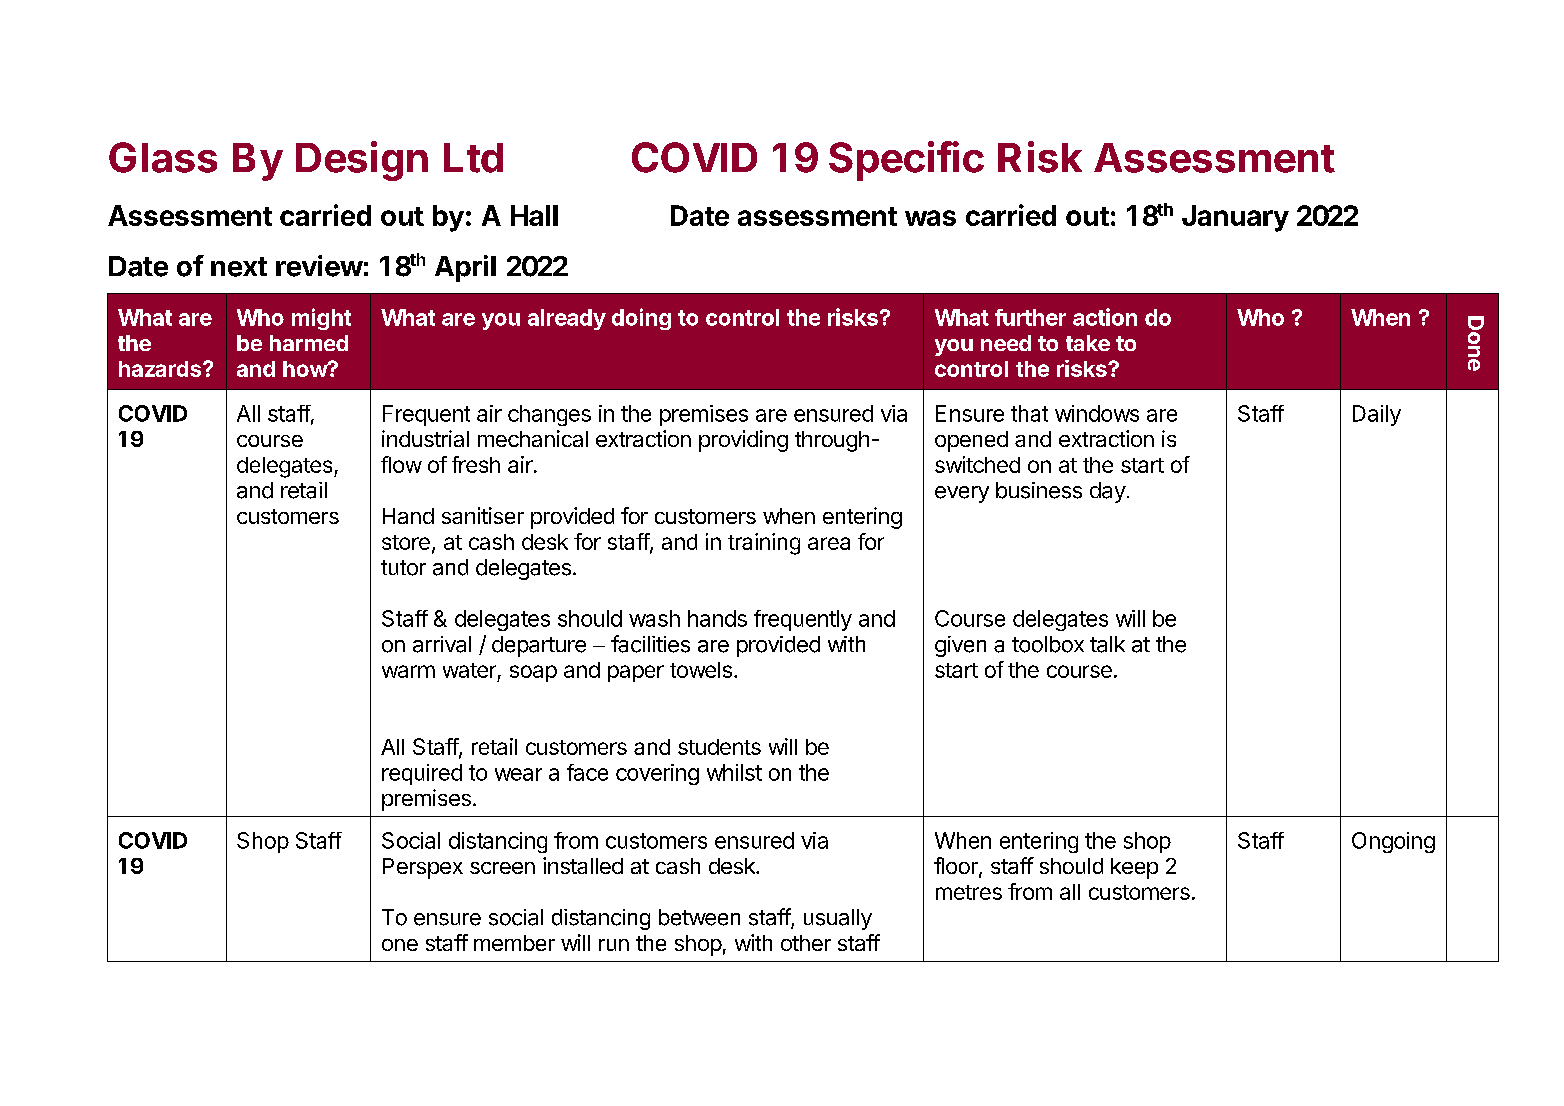  I want to click on Perspex, so click(423, 868).
